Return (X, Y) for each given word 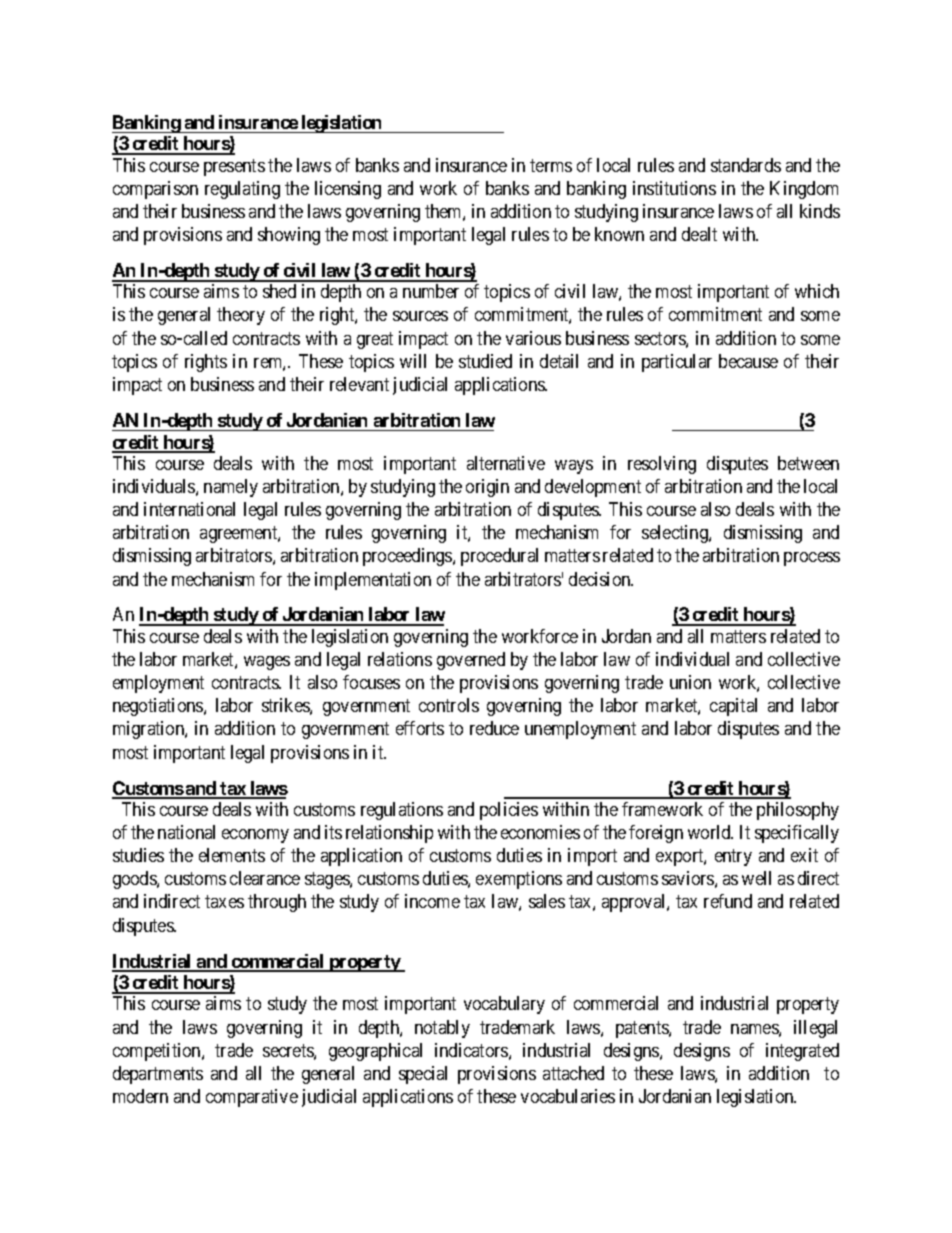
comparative (252, 1098)
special (423, 1075)
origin (487, 488)
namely (231, 488)
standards (746, 165)
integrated (802, 1052)
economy (255, 836)
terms (551, 165)
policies (509, 811)
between (808, 463)
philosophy (798, 811)
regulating (242, 190)
